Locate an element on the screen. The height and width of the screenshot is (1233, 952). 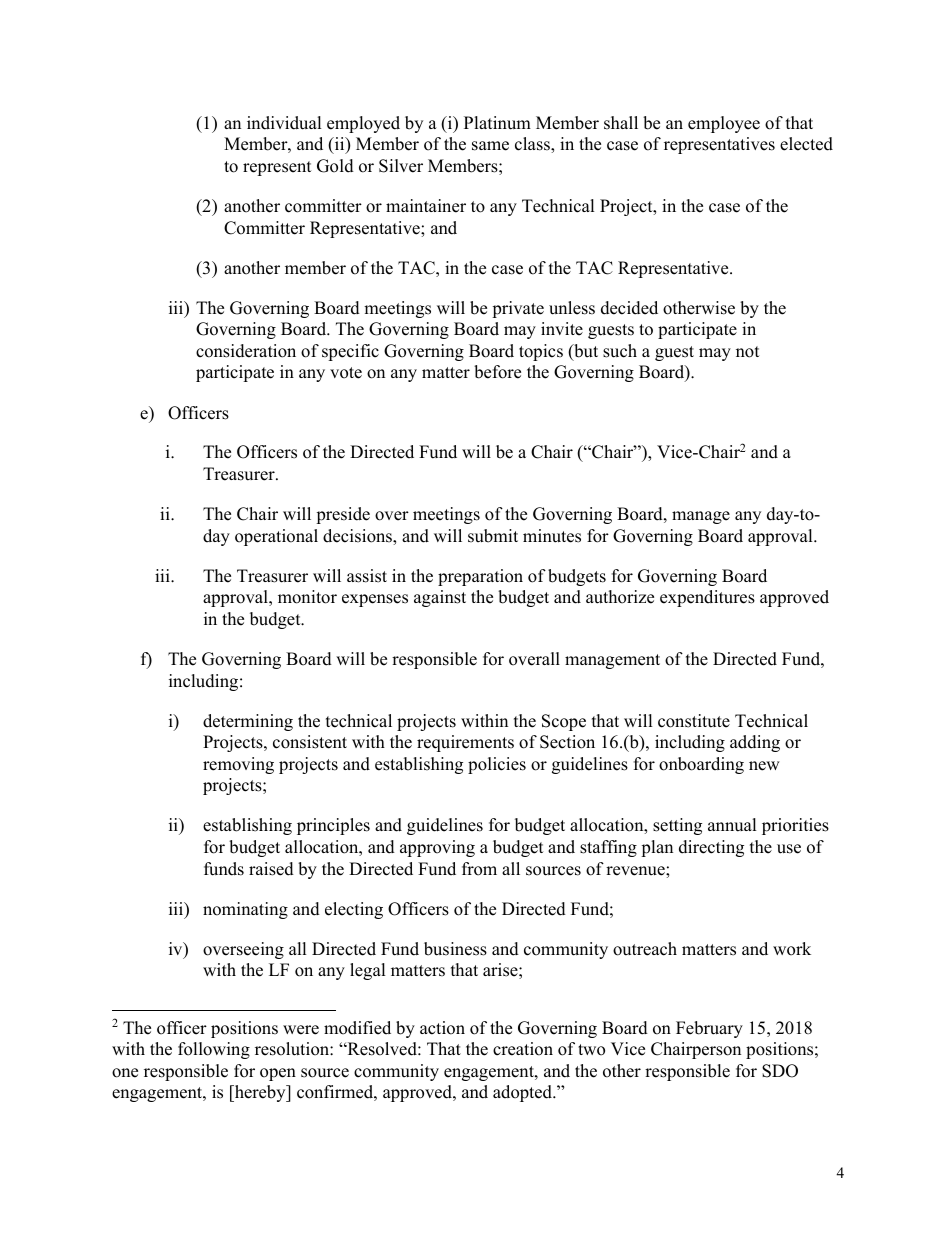
removing is located at coordinates (238, 765).
